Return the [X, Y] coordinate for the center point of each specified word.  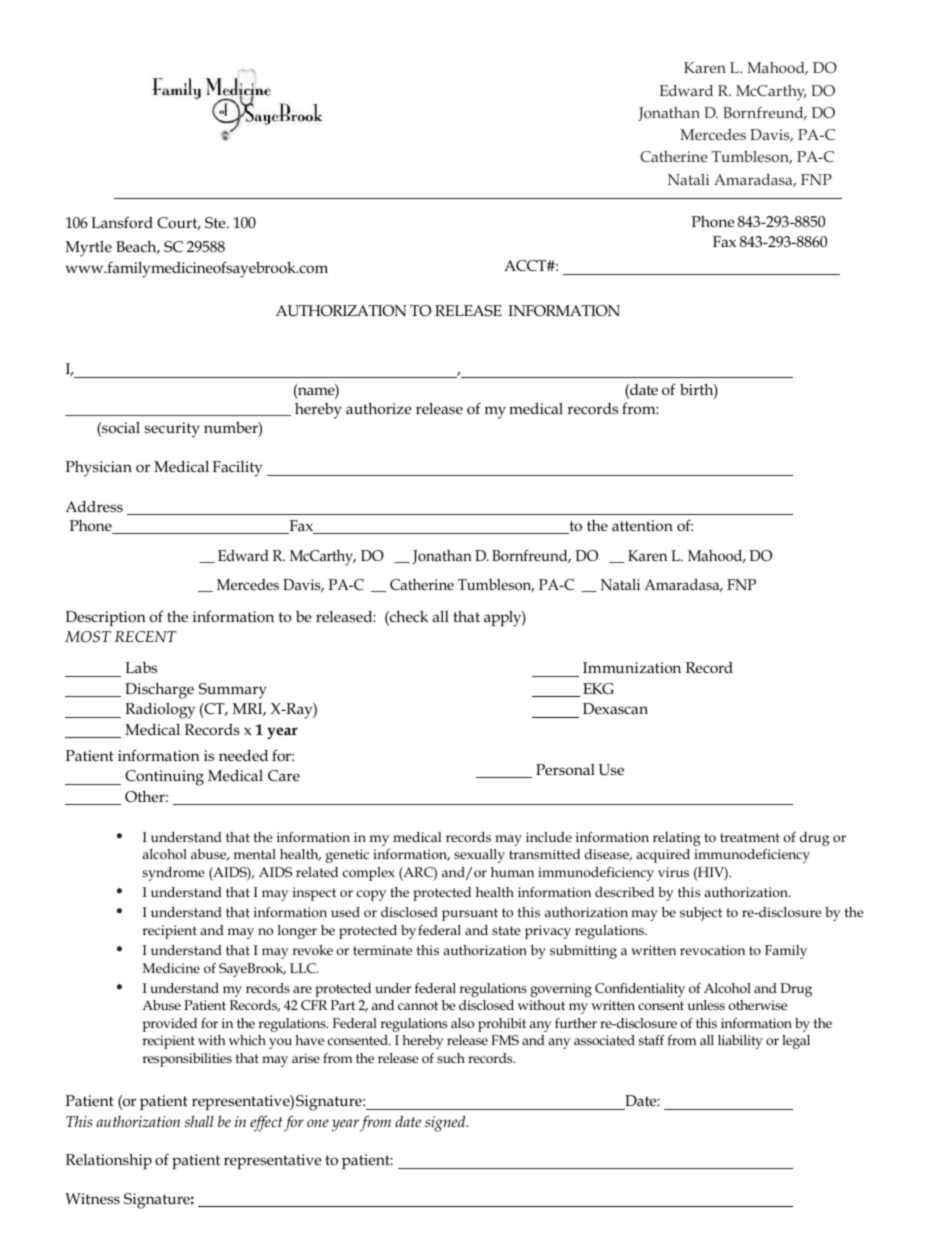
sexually [479, 856]
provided [170, 1025]
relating [677, 839]
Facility [237, 469]
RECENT [146, 637]
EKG [598, 689]
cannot [418, 1005]
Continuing [164, 778]
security [172, 430]
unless [706, 1005]
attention [642, 526]
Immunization [632, 668]
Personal [565, 770]
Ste [216, 223]
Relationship [109, 1161]
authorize [379, 408]
